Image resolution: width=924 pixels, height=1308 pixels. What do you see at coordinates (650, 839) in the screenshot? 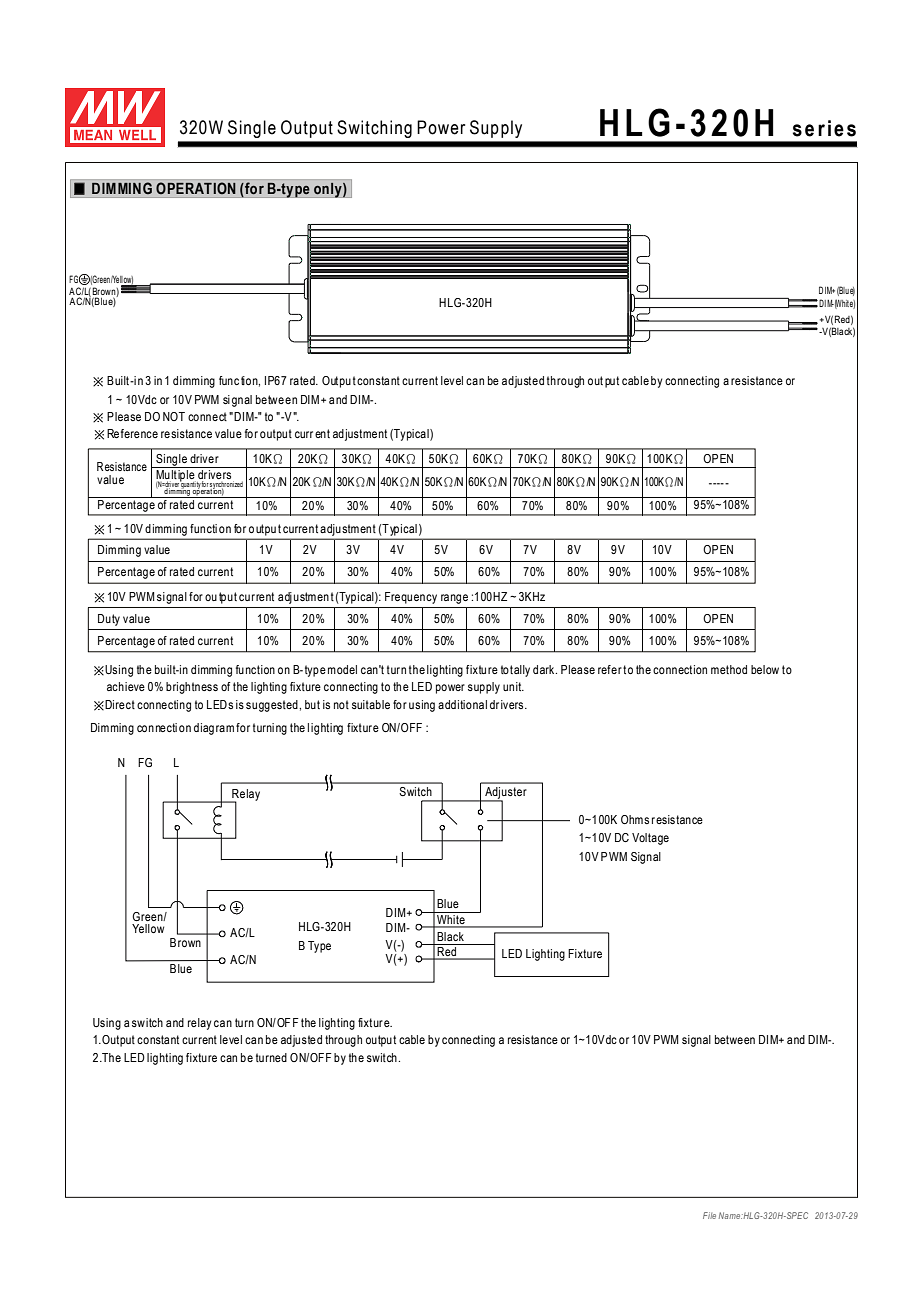
I see `Voltage` at bounding box center [650, 839].
